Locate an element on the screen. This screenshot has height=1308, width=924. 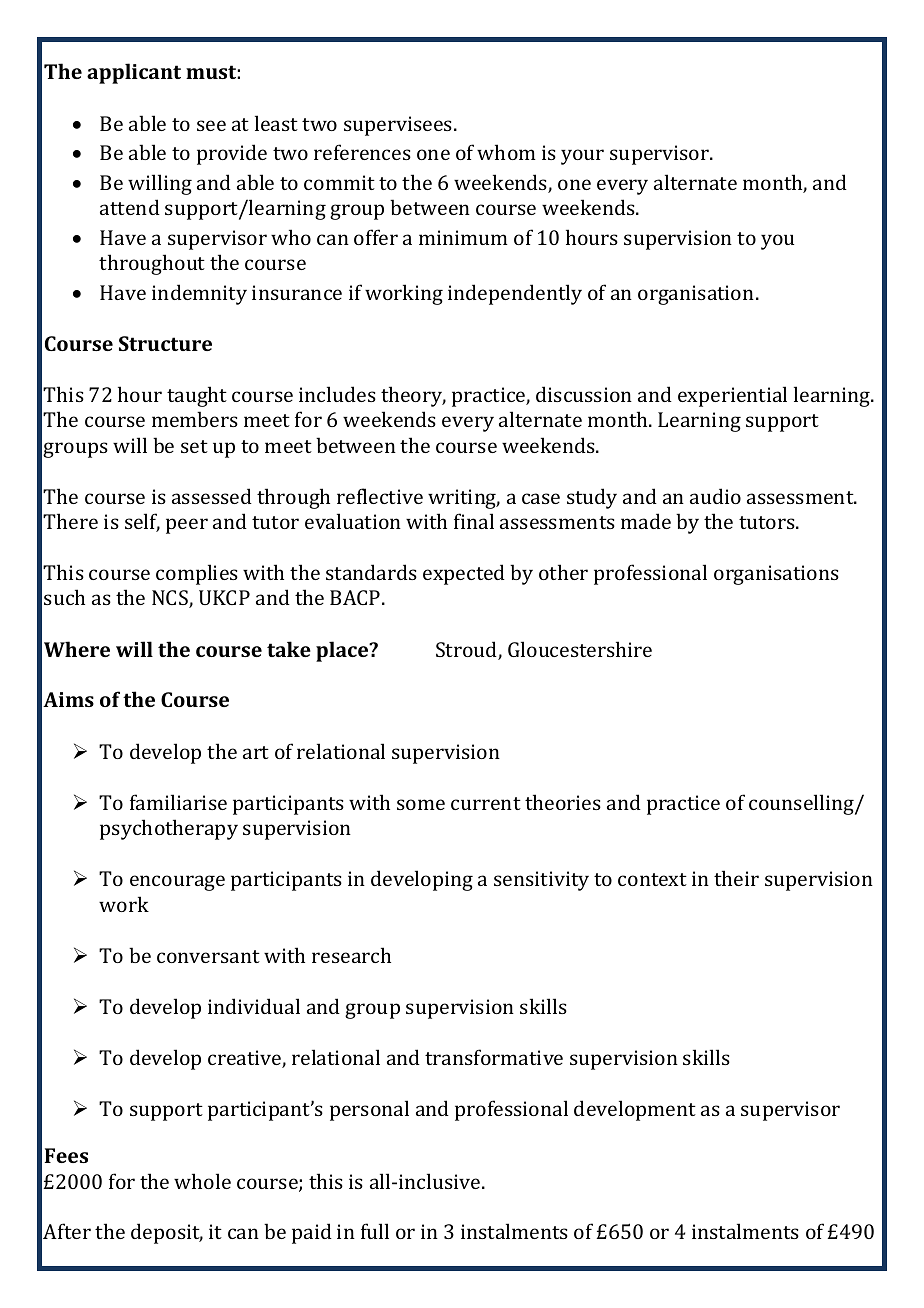
their is located at coordinates (736, 878).
